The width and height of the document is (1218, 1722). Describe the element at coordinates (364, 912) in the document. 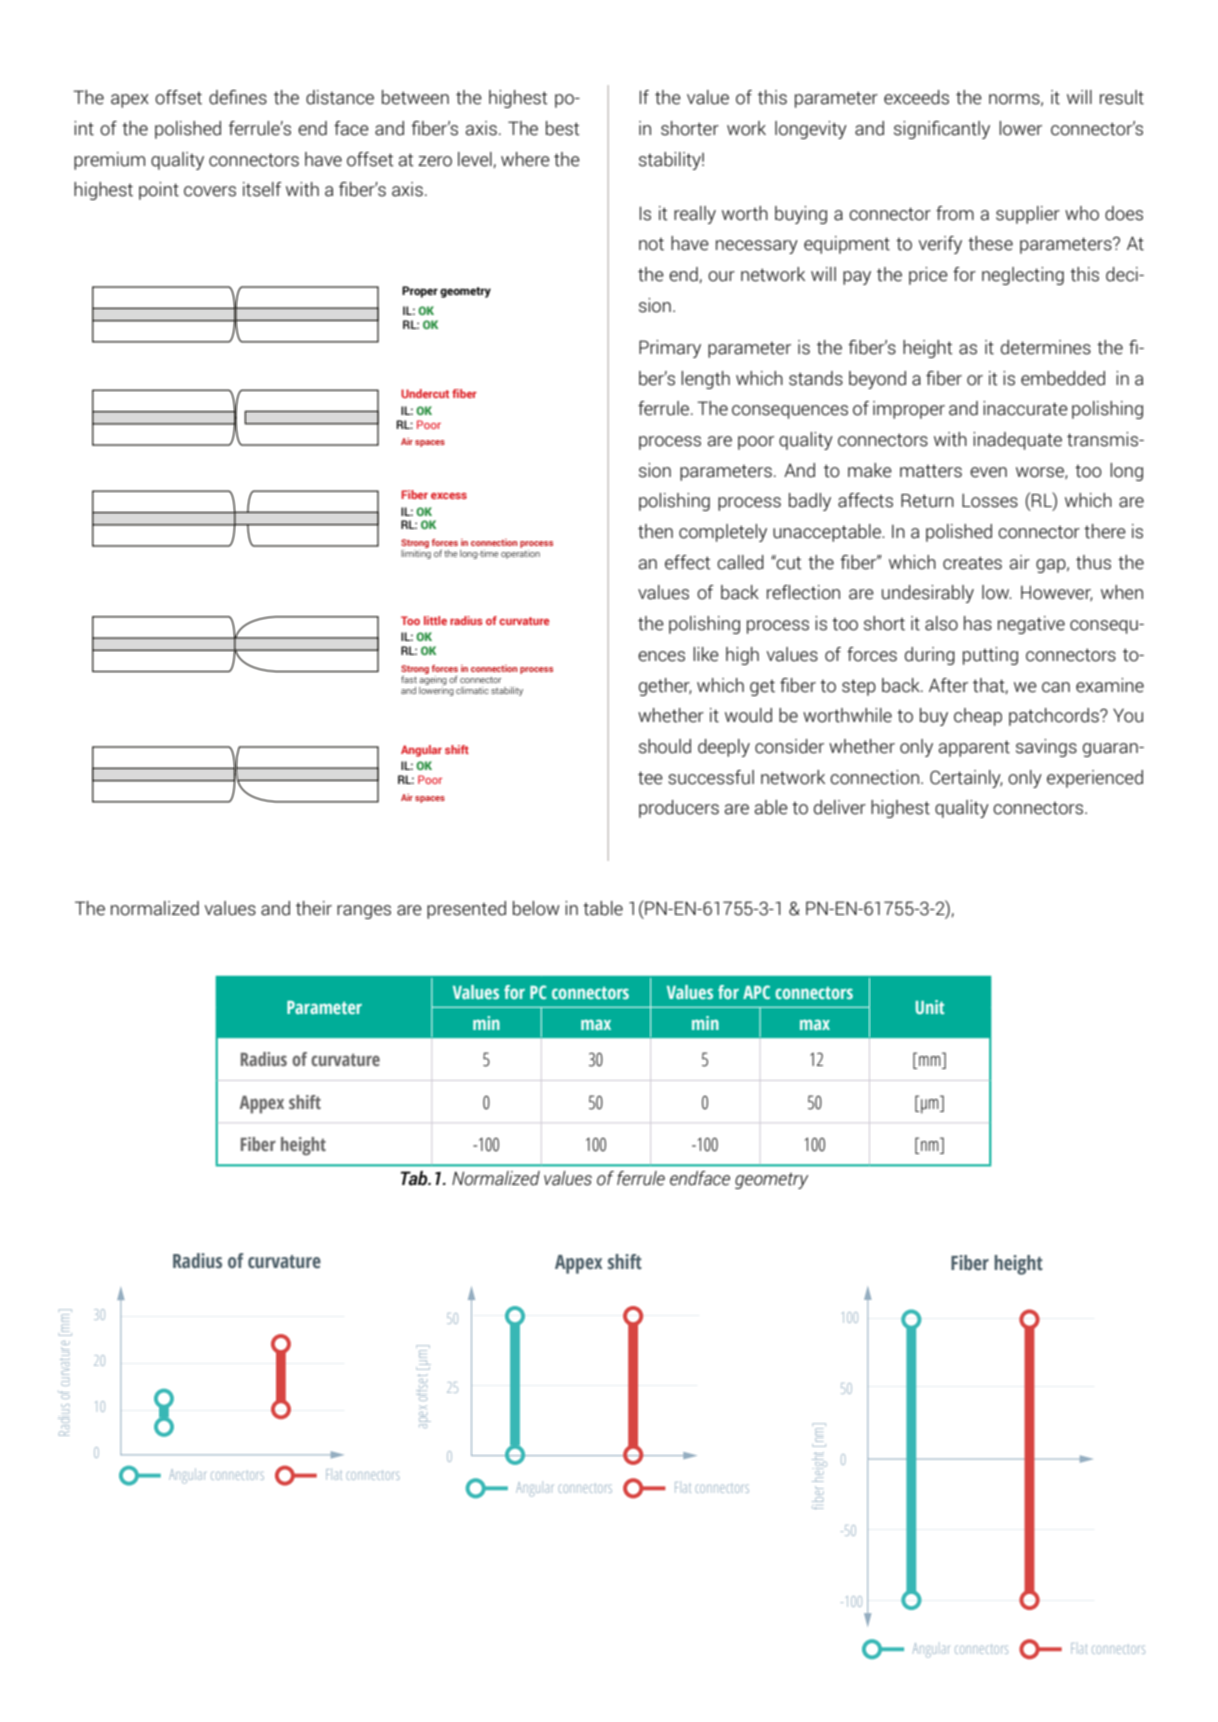

I see `ranges` at that location.
